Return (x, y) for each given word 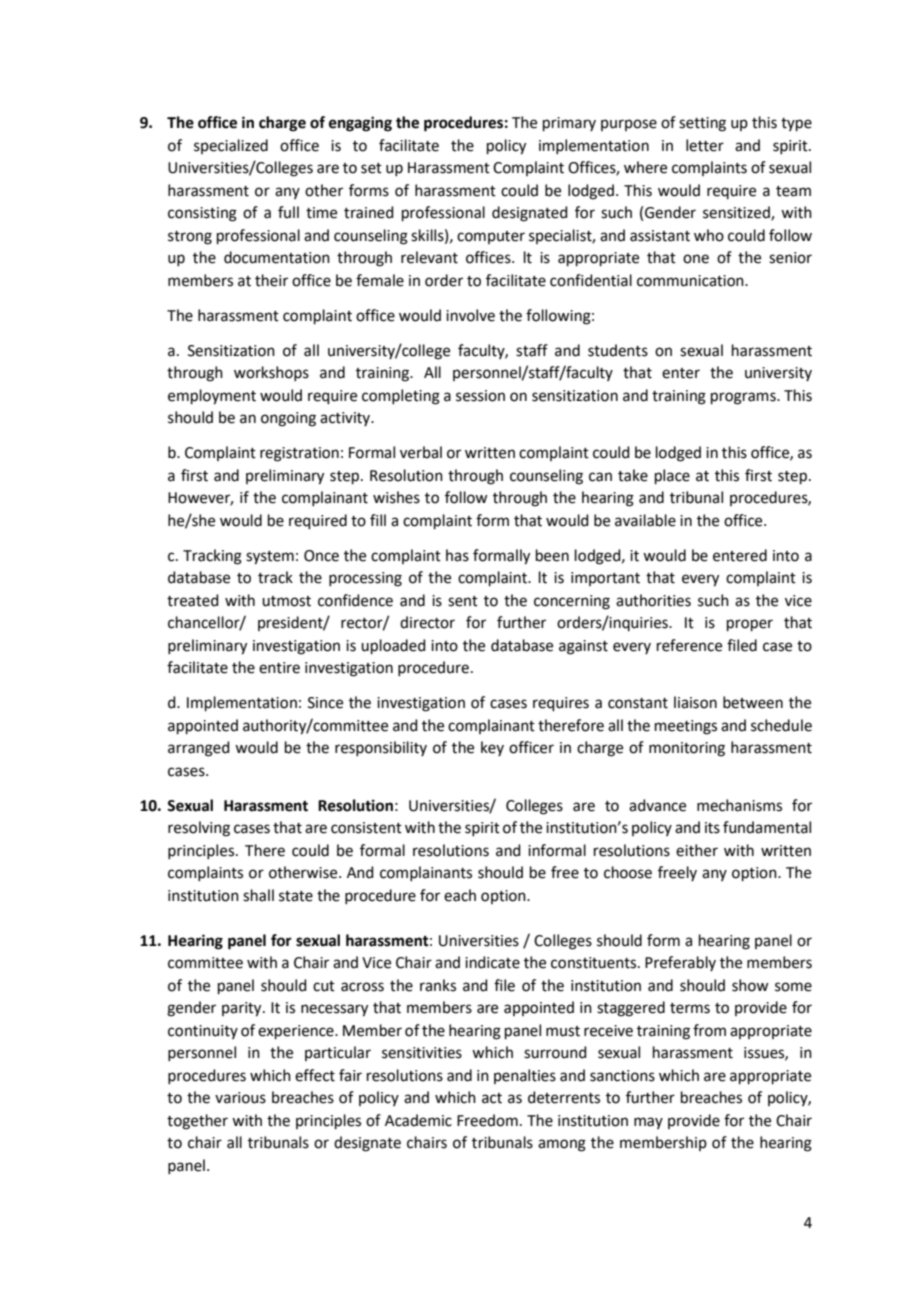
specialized (231, 146)
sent (463, 601)
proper (750, 625)
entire (279, 668)
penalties (525, 1076)
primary (569, 124)
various (240, 1098)
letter (705, 145)
